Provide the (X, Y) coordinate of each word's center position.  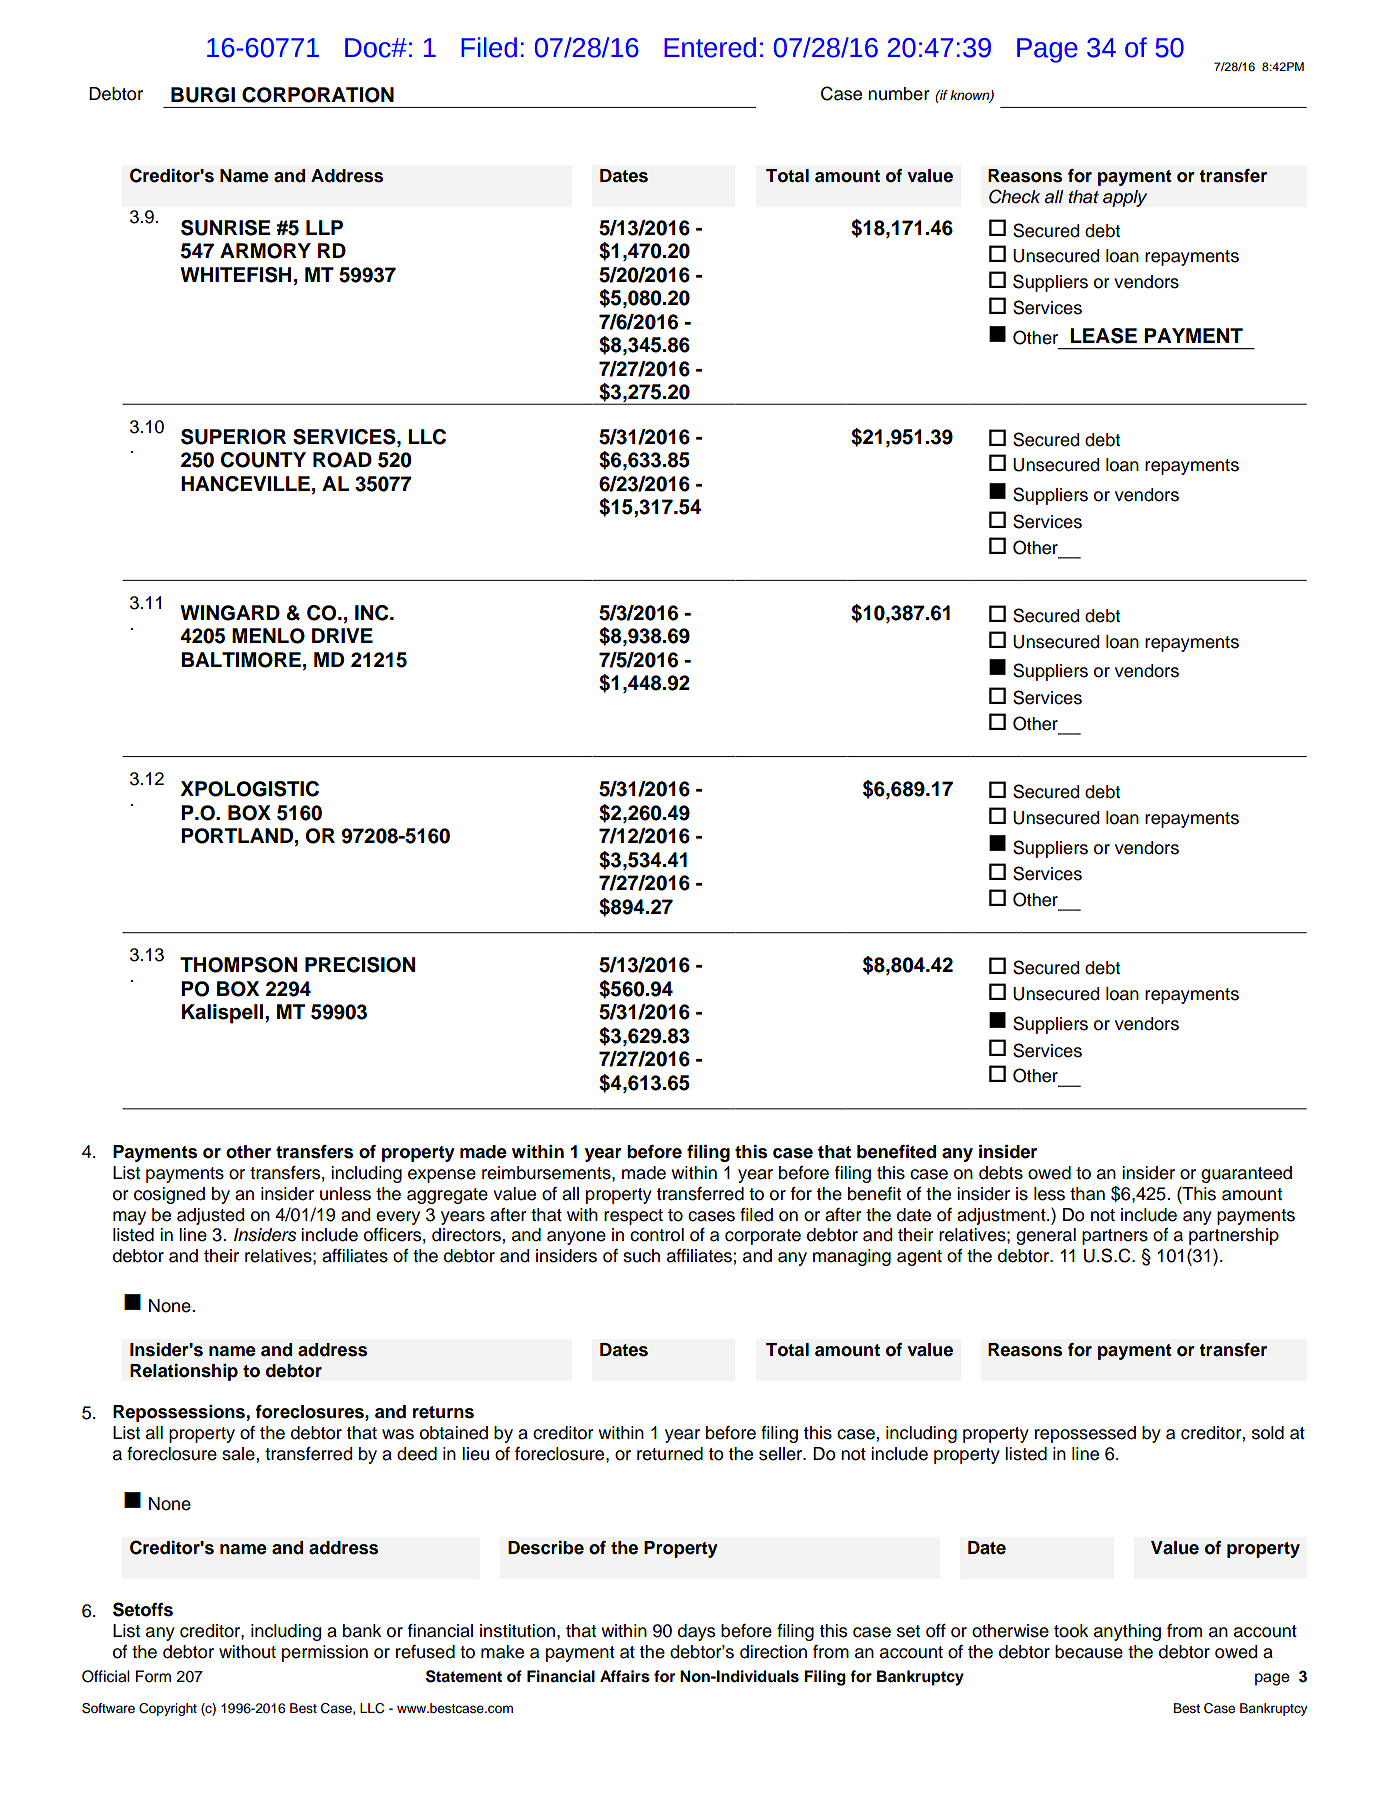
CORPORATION (318, 95)
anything (1127, 1632)
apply (1125, 198)
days (696, 1632)
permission (325, 1653)
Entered (710, 47)
